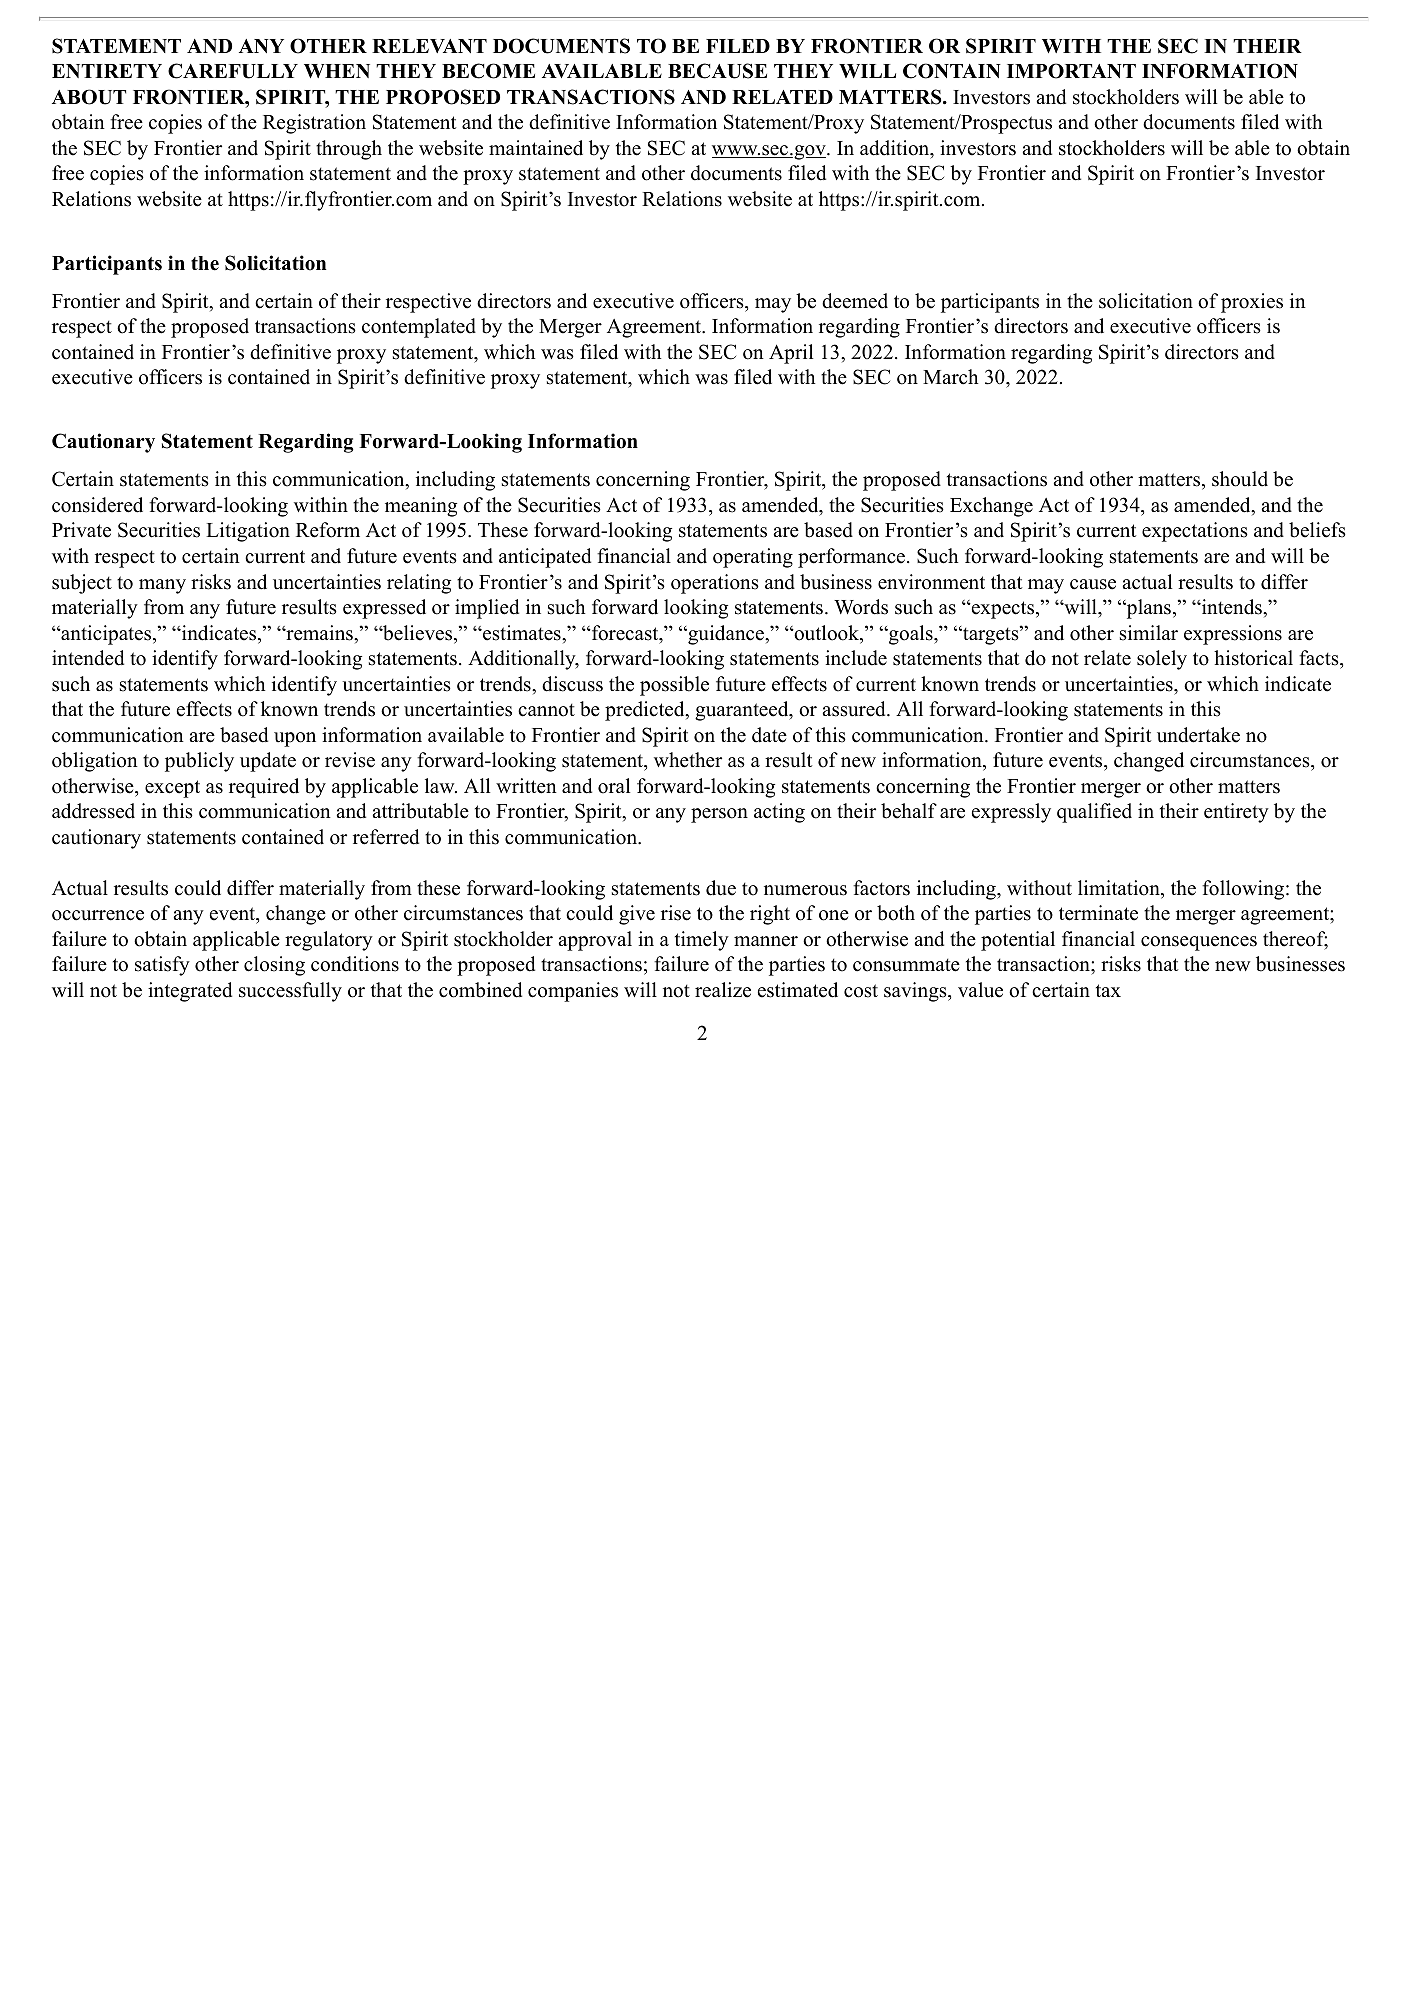  I want to click on consequences, so click(1199, 943).
